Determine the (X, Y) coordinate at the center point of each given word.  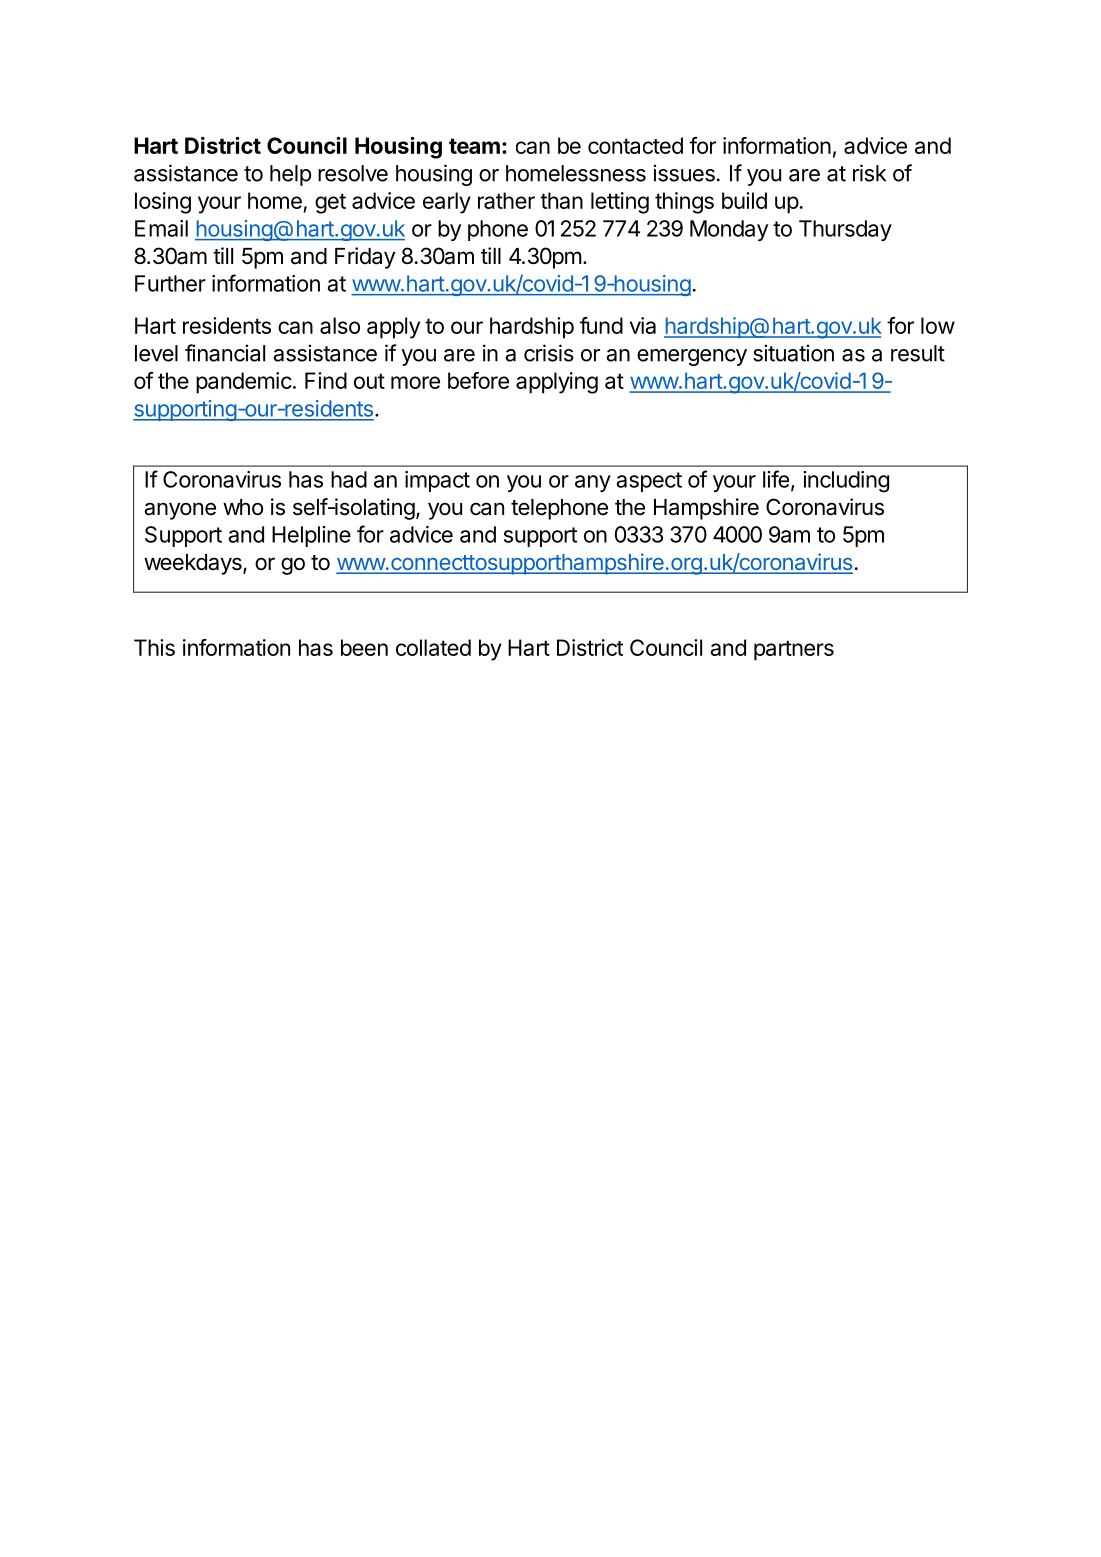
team (474, 146)
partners (794, 650)
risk (869, 173)
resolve (353, 173)
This (154, 647)
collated (433, 647)
